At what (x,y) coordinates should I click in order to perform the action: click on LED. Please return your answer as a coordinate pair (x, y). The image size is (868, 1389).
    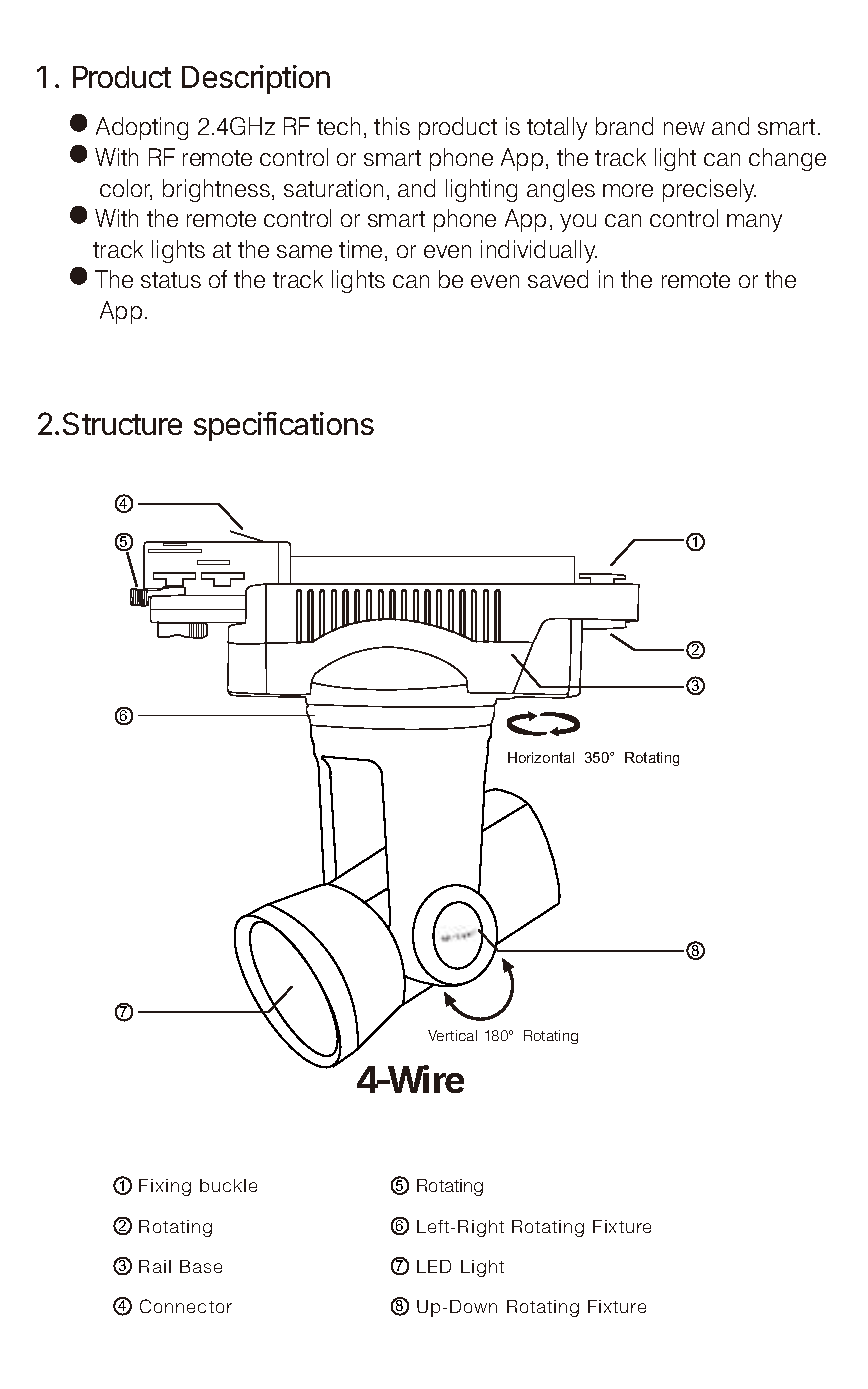
    Looking at the image, I should click on (434, 1266).
